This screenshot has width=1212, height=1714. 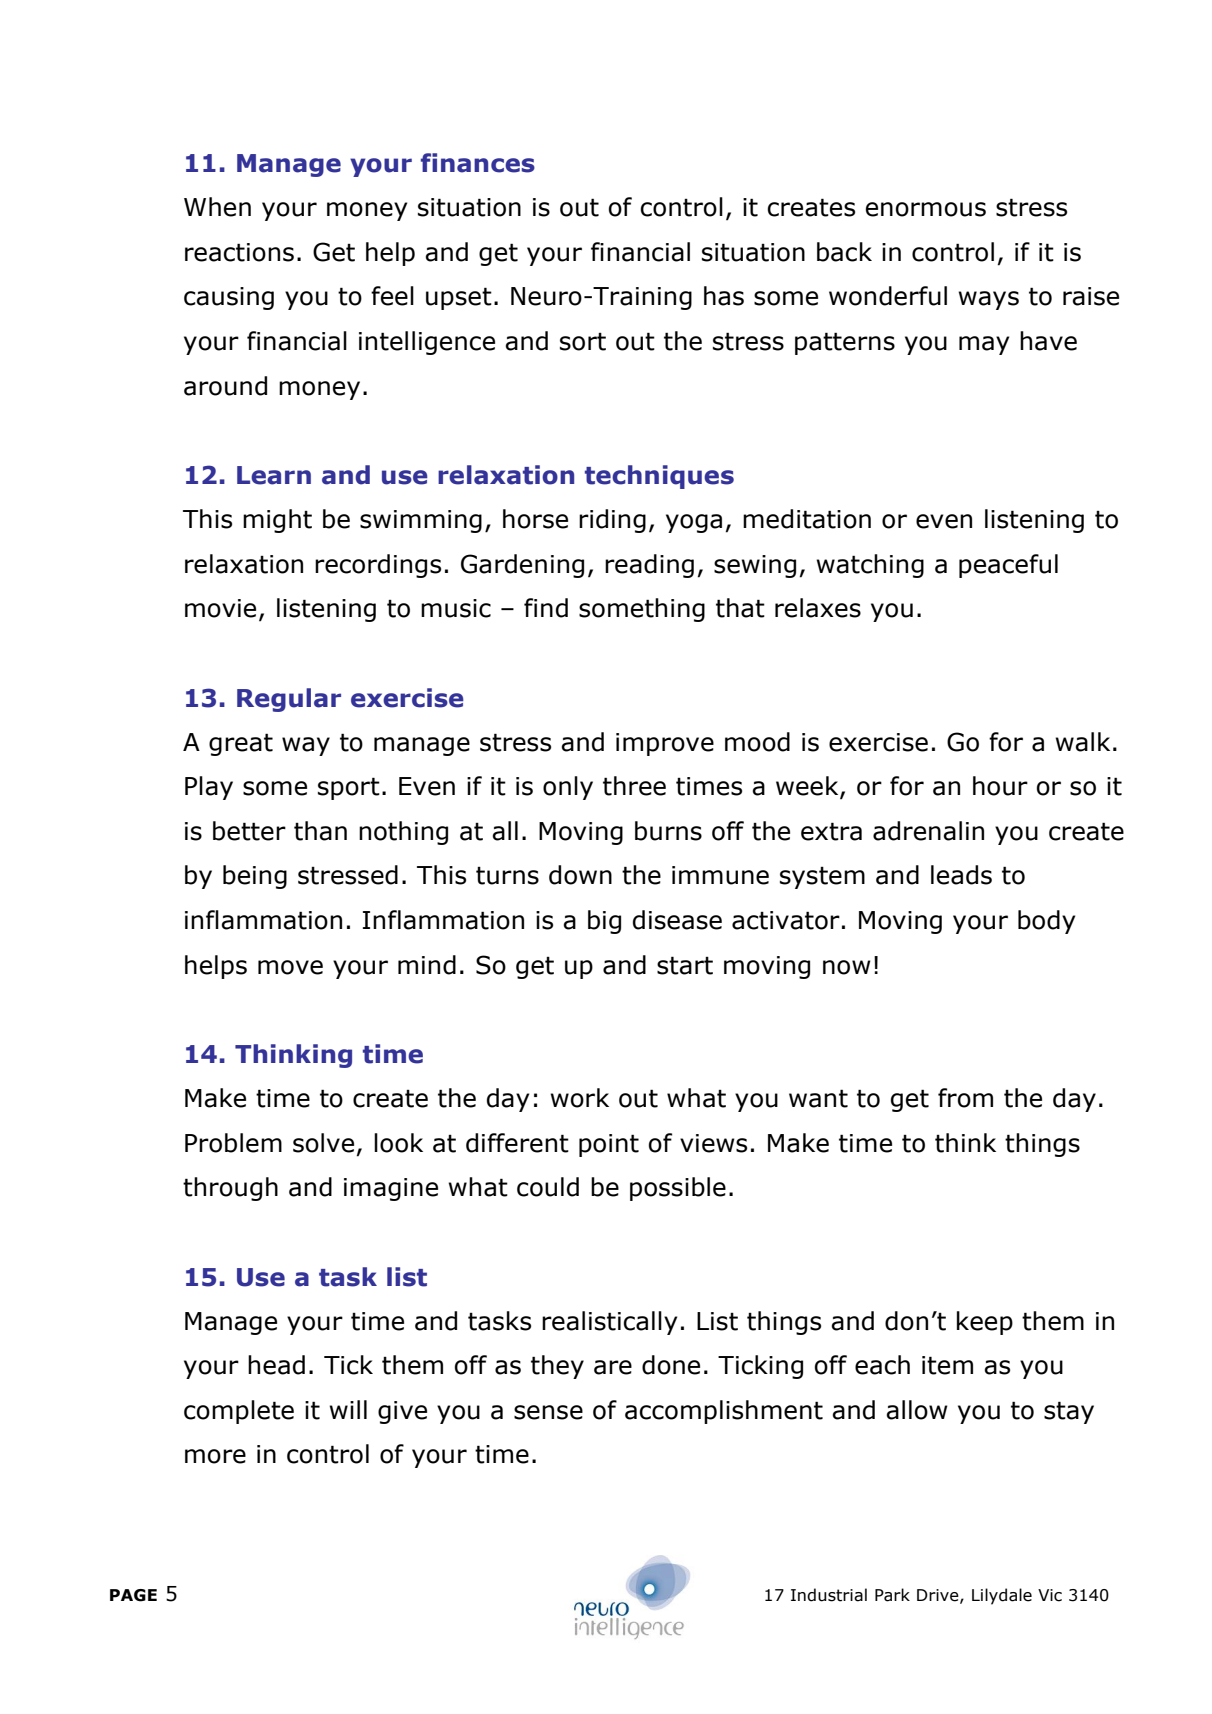 What do you see at coordinates (965, 1098) in the screenshot?
I see `from` at bounding box center [965, 1098].
